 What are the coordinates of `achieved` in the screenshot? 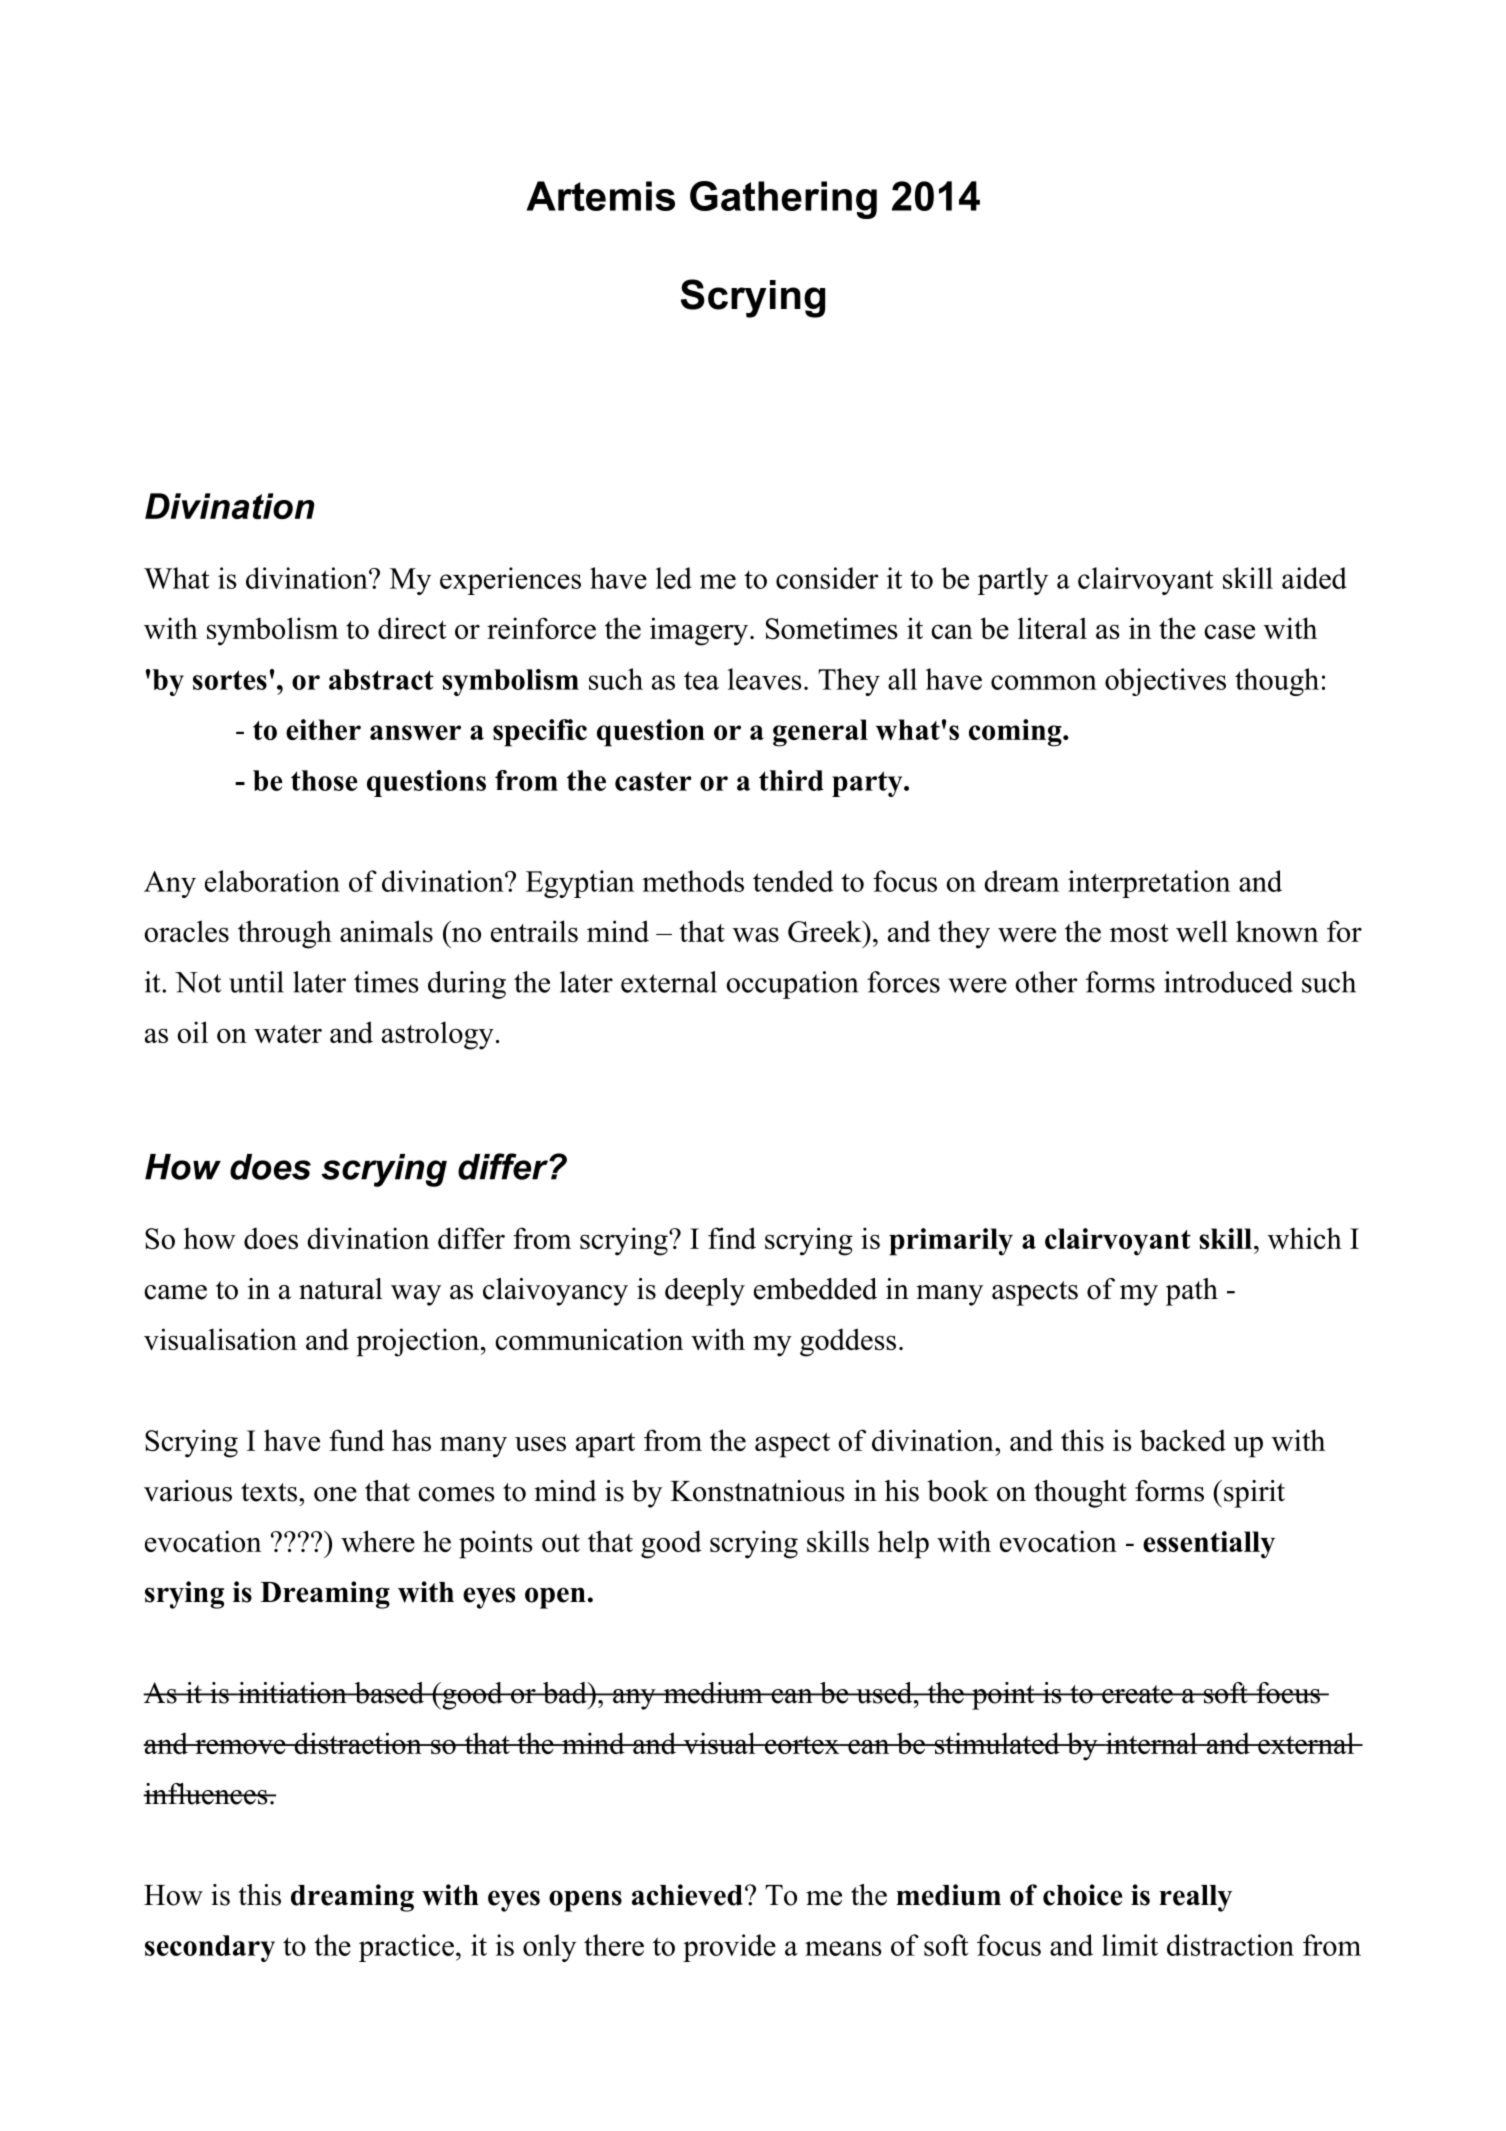 It's located at (687, 1895).
